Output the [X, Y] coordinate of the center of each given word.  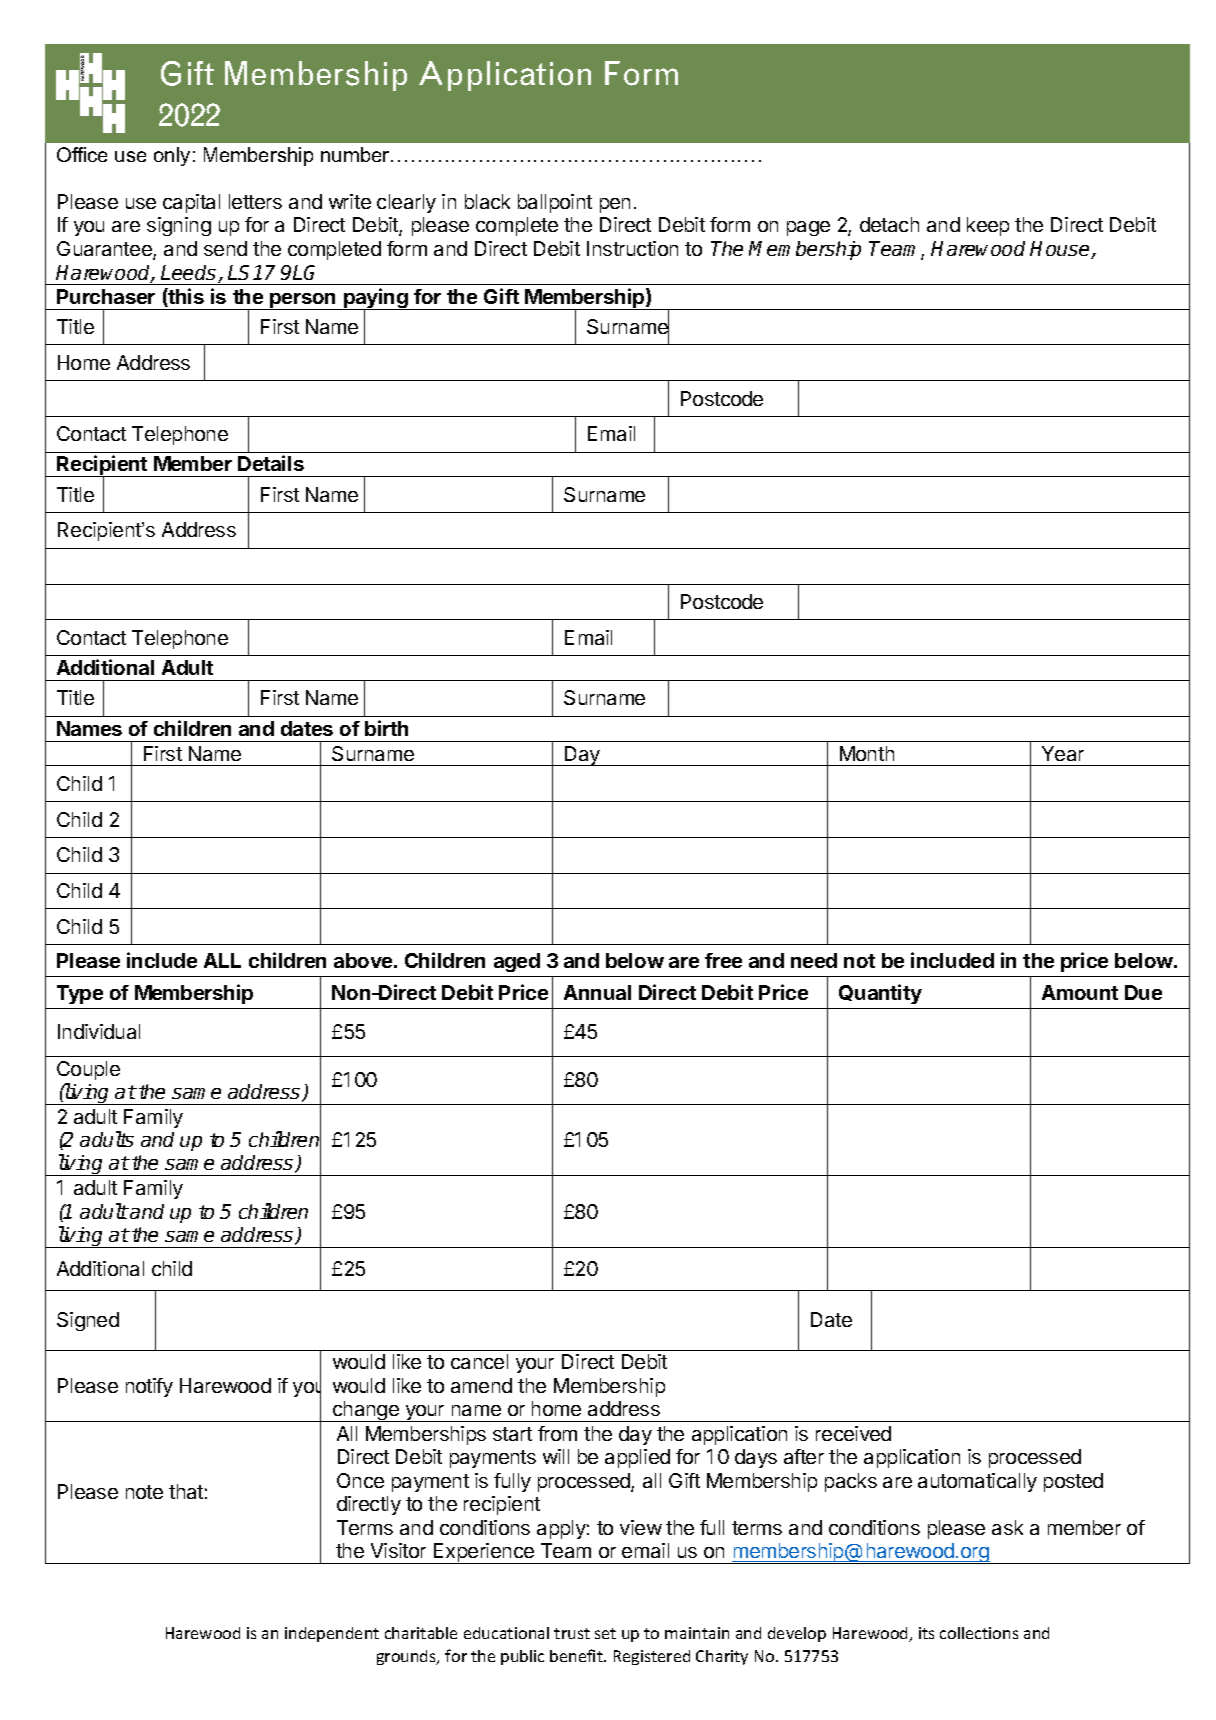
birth [386, 728]
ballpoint [555, 203]
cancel [479, 1361]
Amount [1080, 992]
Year [1063, 753]
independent [332, 1634]
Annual [597, 992]
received [853, 1433]
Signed [88, 1321]
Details [271, 463]
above [364, 960]
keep [988, 226]
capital [191, 203]
